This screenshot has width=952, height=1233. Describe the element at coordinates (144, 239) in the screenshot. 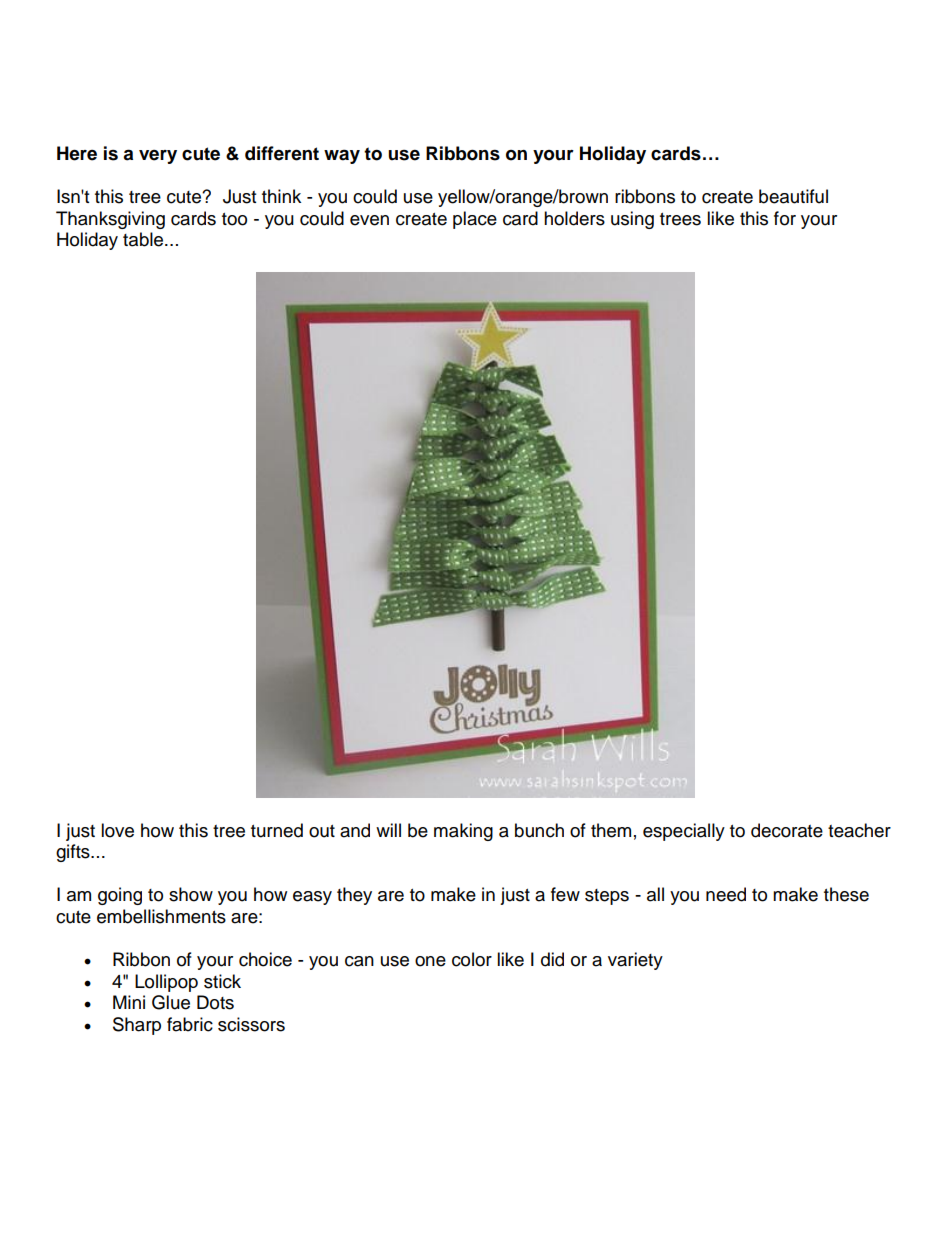

I see `table` at that location.
